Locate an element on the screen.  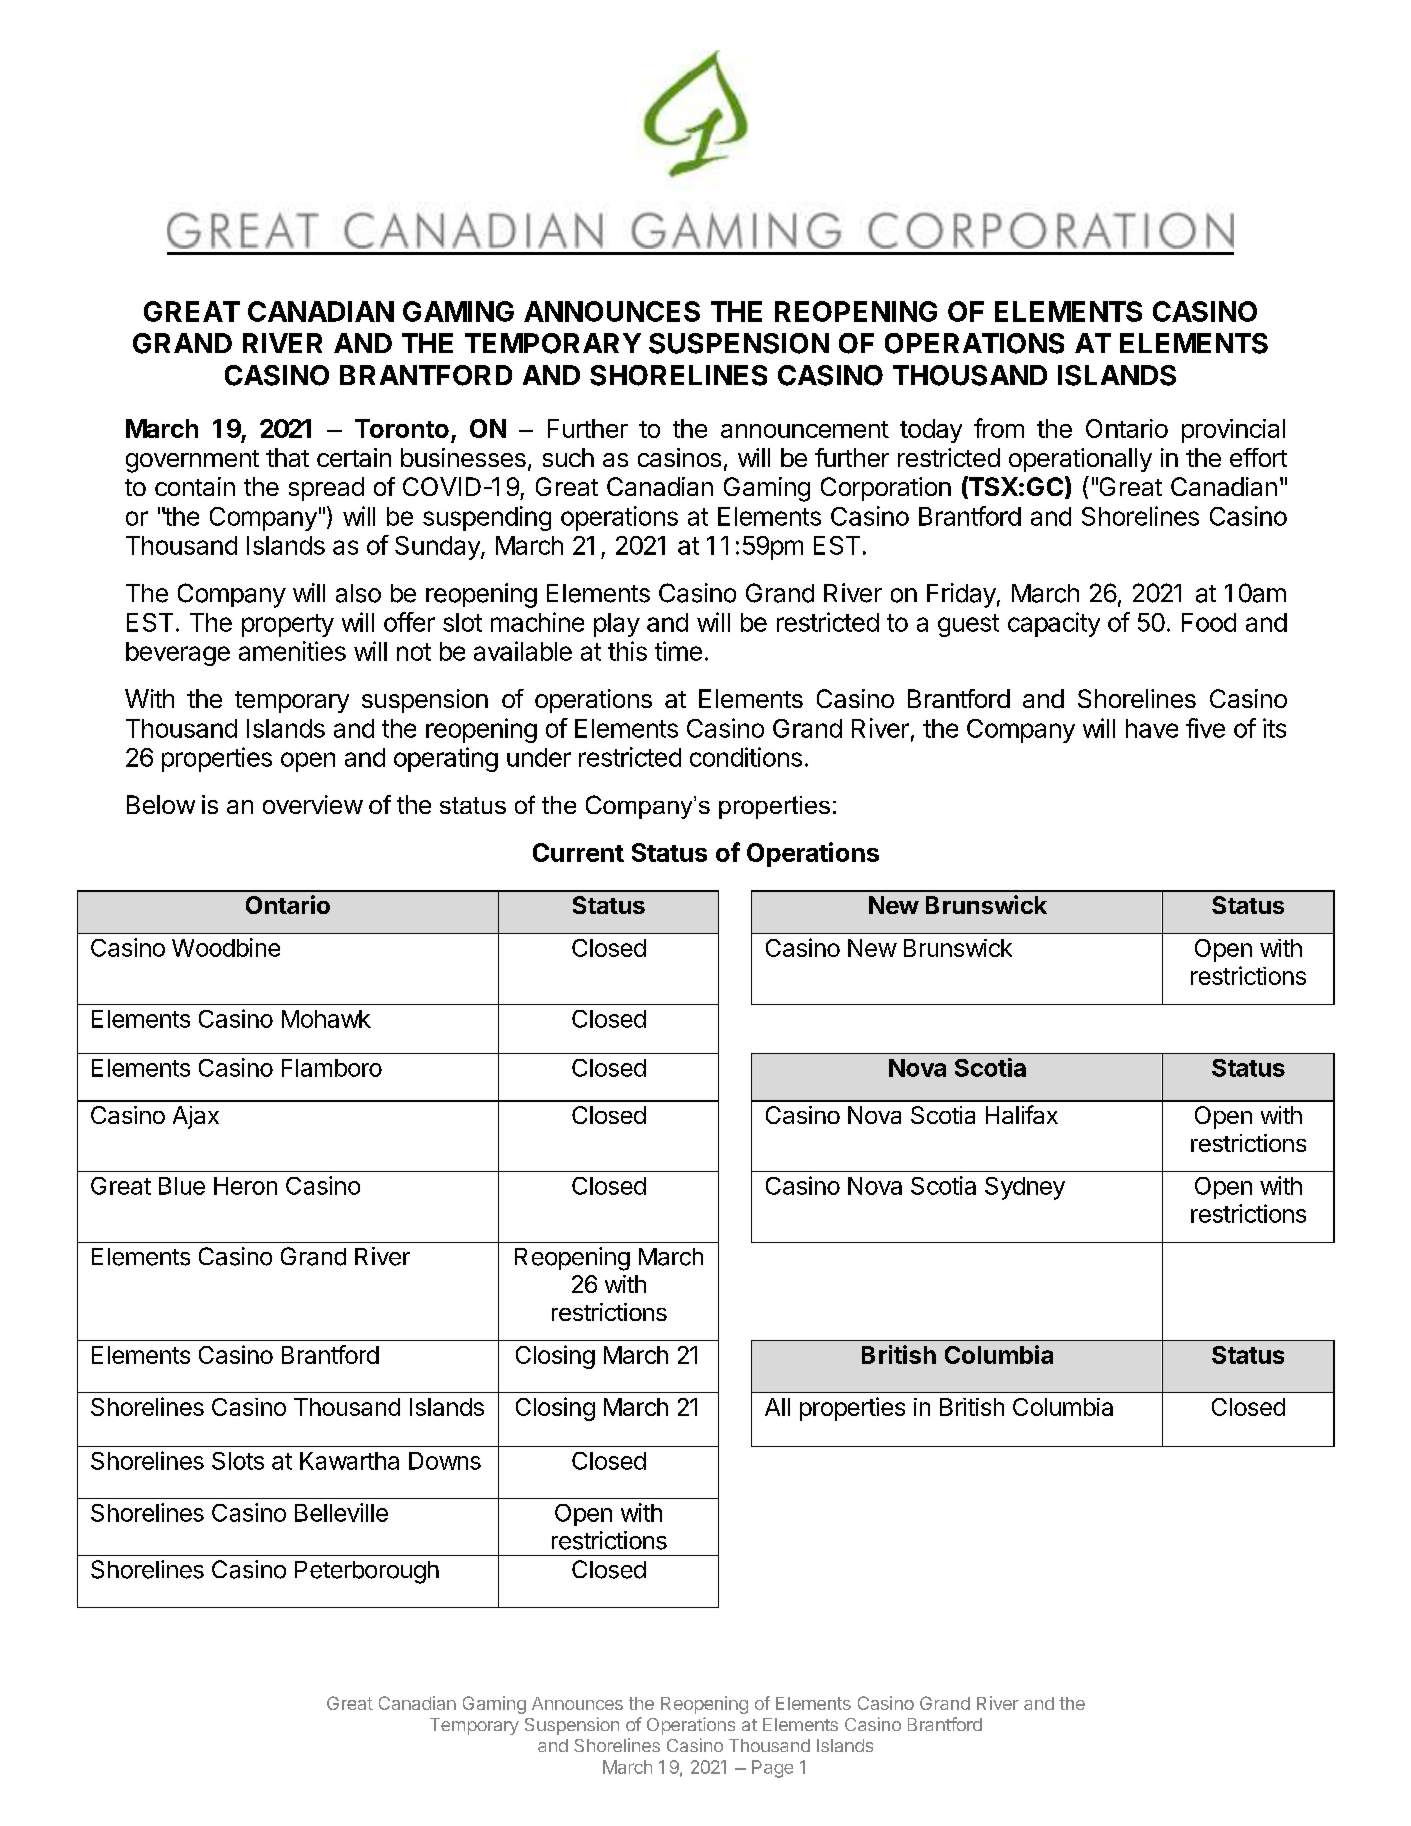
operationally is located at coordinates (1080, 460).
